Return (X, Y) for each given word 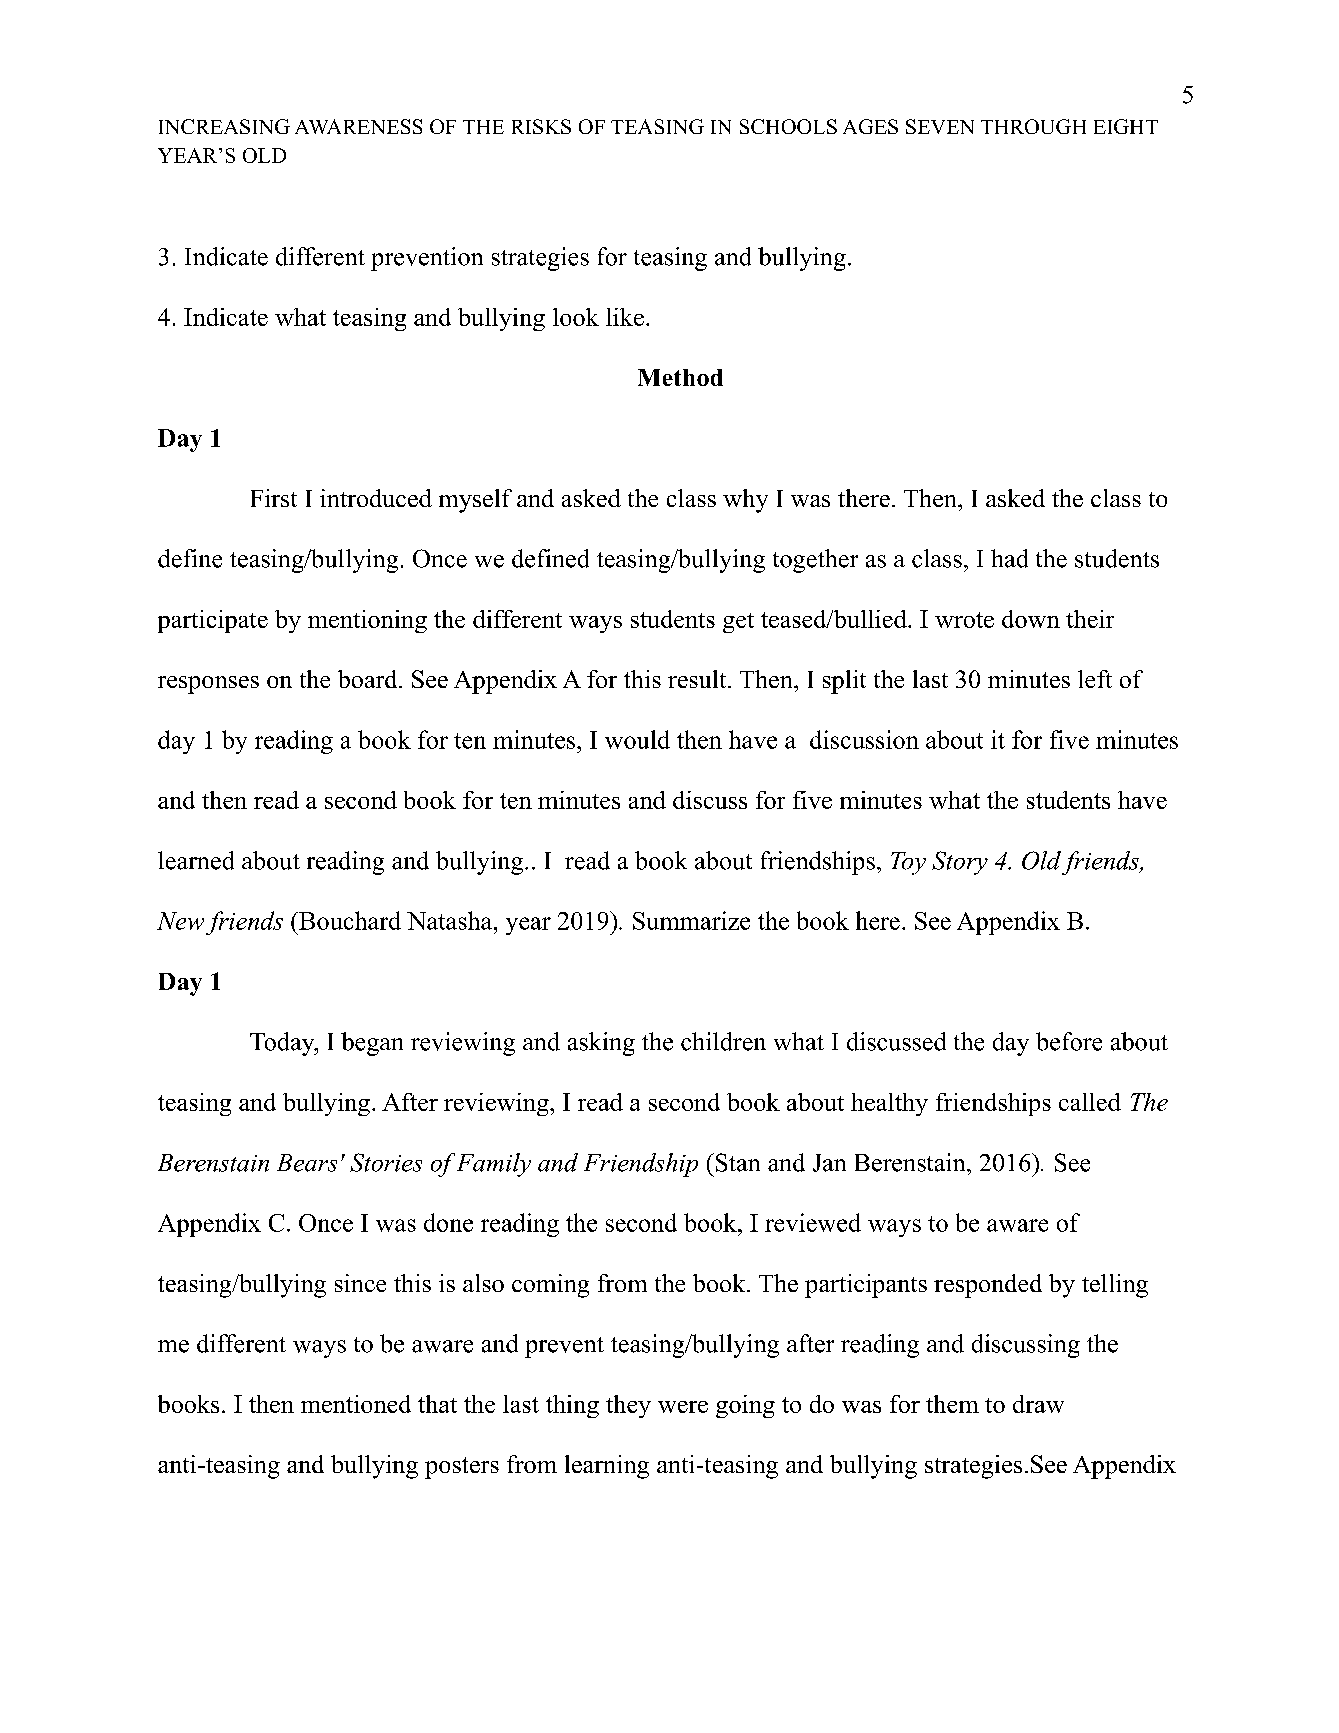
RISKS (541, 126)
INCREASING (224, 126)
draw (1038, 1404)
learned (196, 860)
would (637, 739)
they (628, 1406)
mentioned (356, 1404)
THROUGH (1033, 126)
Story (960, 863)
